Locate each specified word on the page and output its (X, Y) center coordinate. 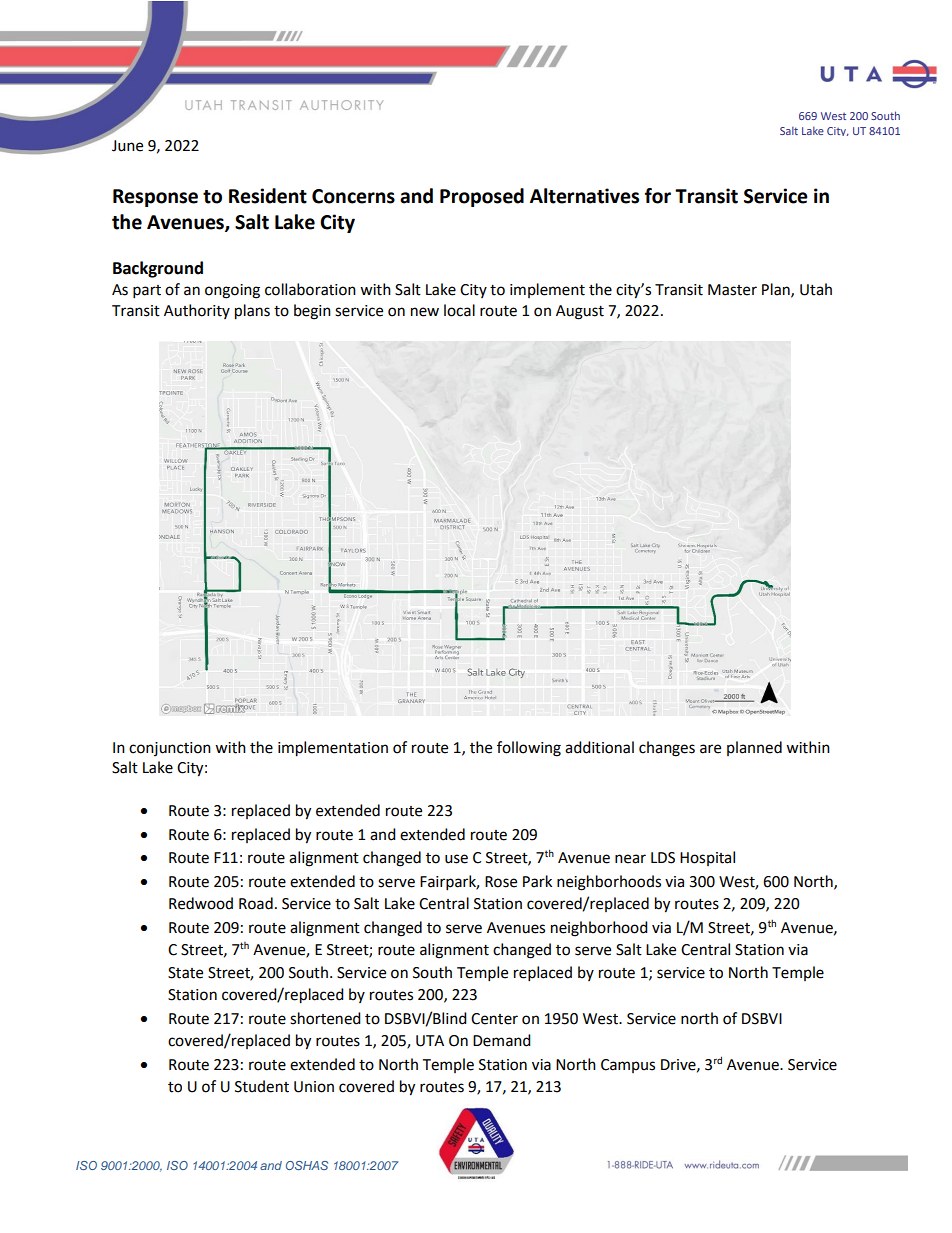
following (529, 749)
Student (262, 1086)
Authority (197, 311)
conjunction (170, 749)
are (710, 749)
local (459, 310)
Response (155, 198)
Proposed (482, 197)
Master (732, 290)
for (658, 196)
